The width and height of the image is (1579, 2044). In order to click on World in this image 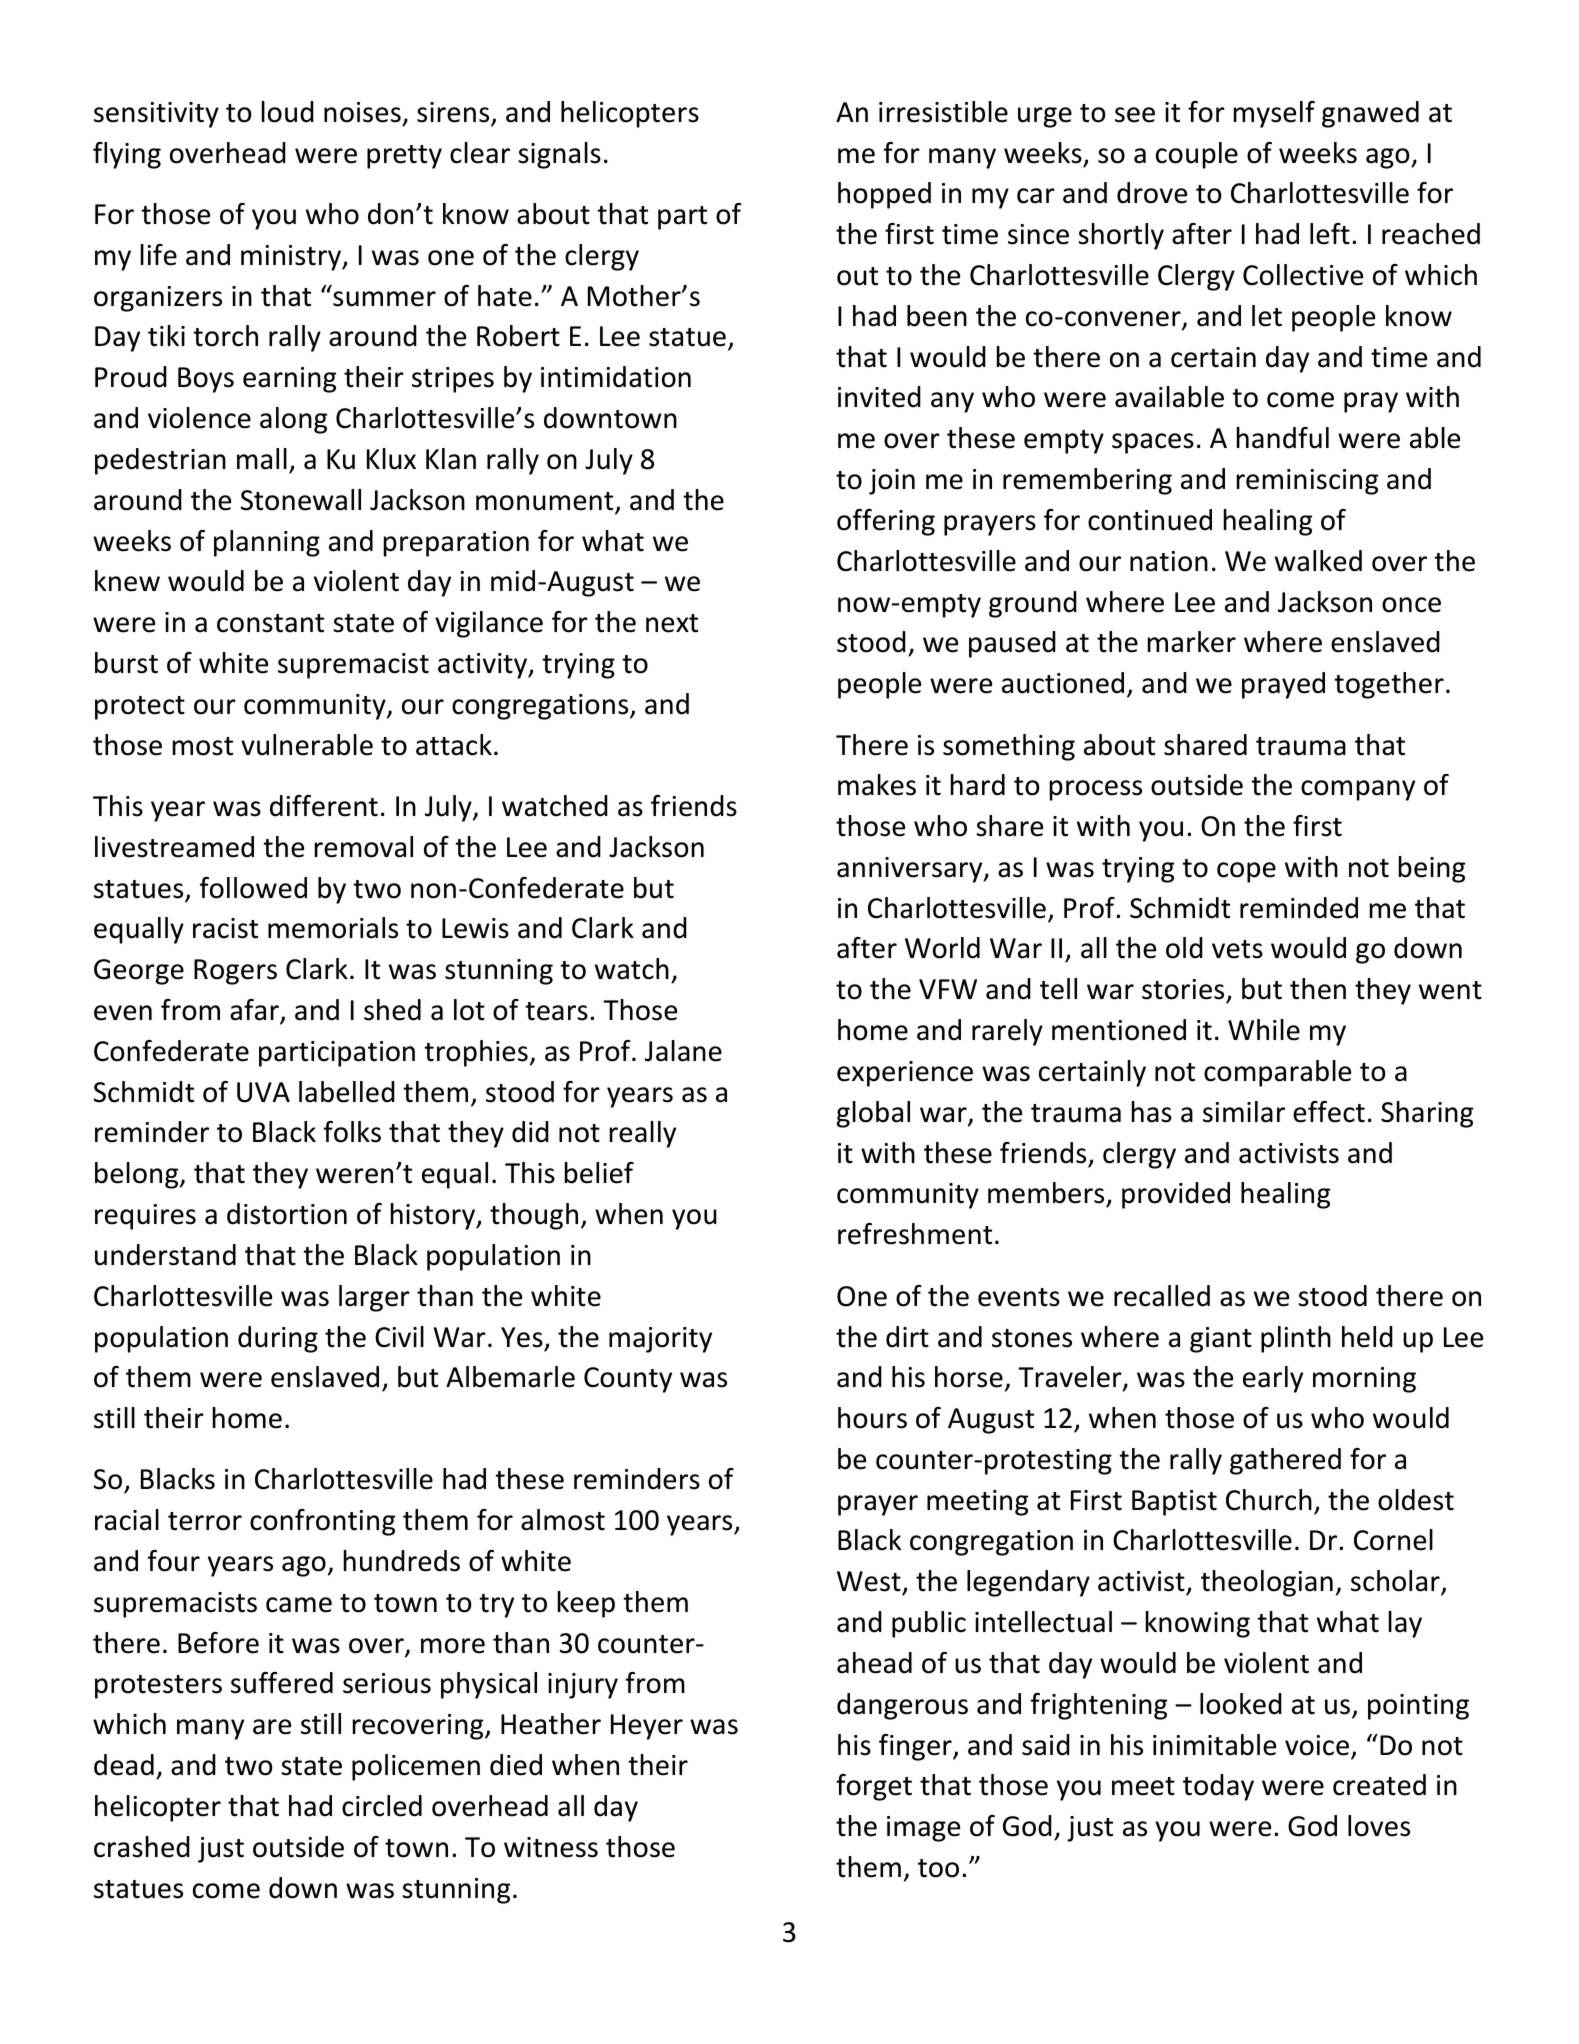, I will do `click(942, 948)`.
